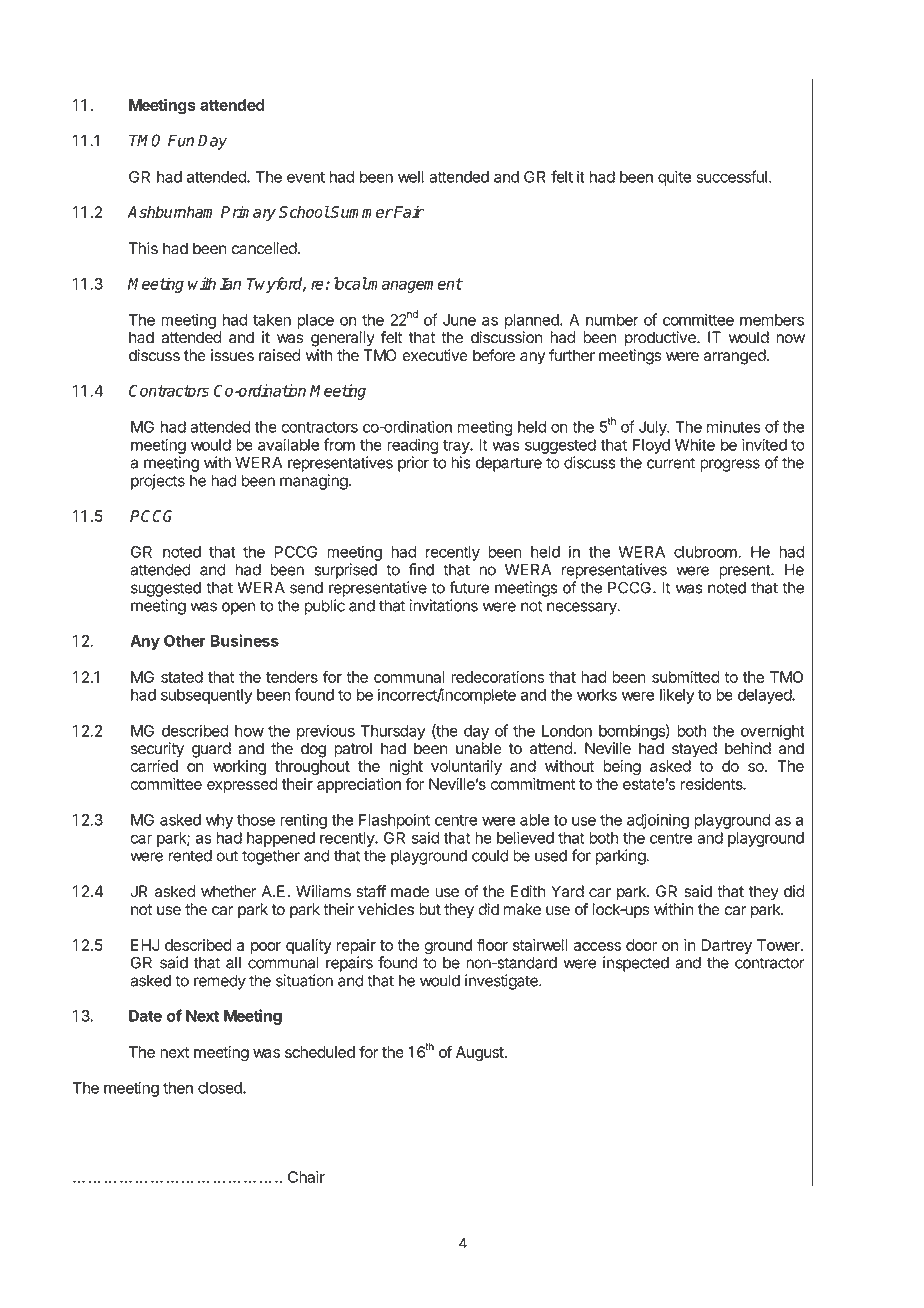  What do you see at coordinates (408, 212) in the screenshot?
I see `Fair` at bounding box center [408, 212].
